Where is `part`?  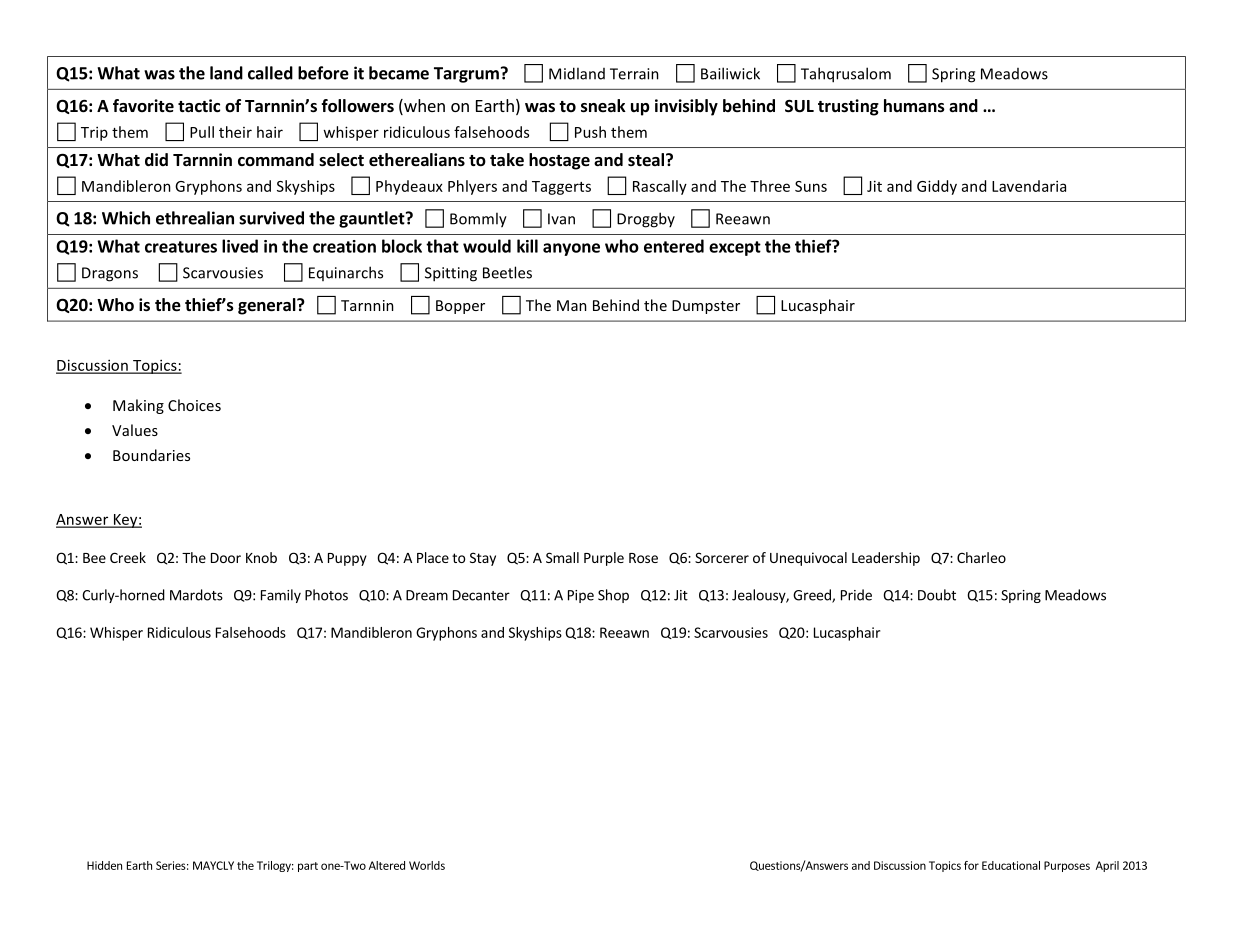
part is located at coordinates (308, 867).
